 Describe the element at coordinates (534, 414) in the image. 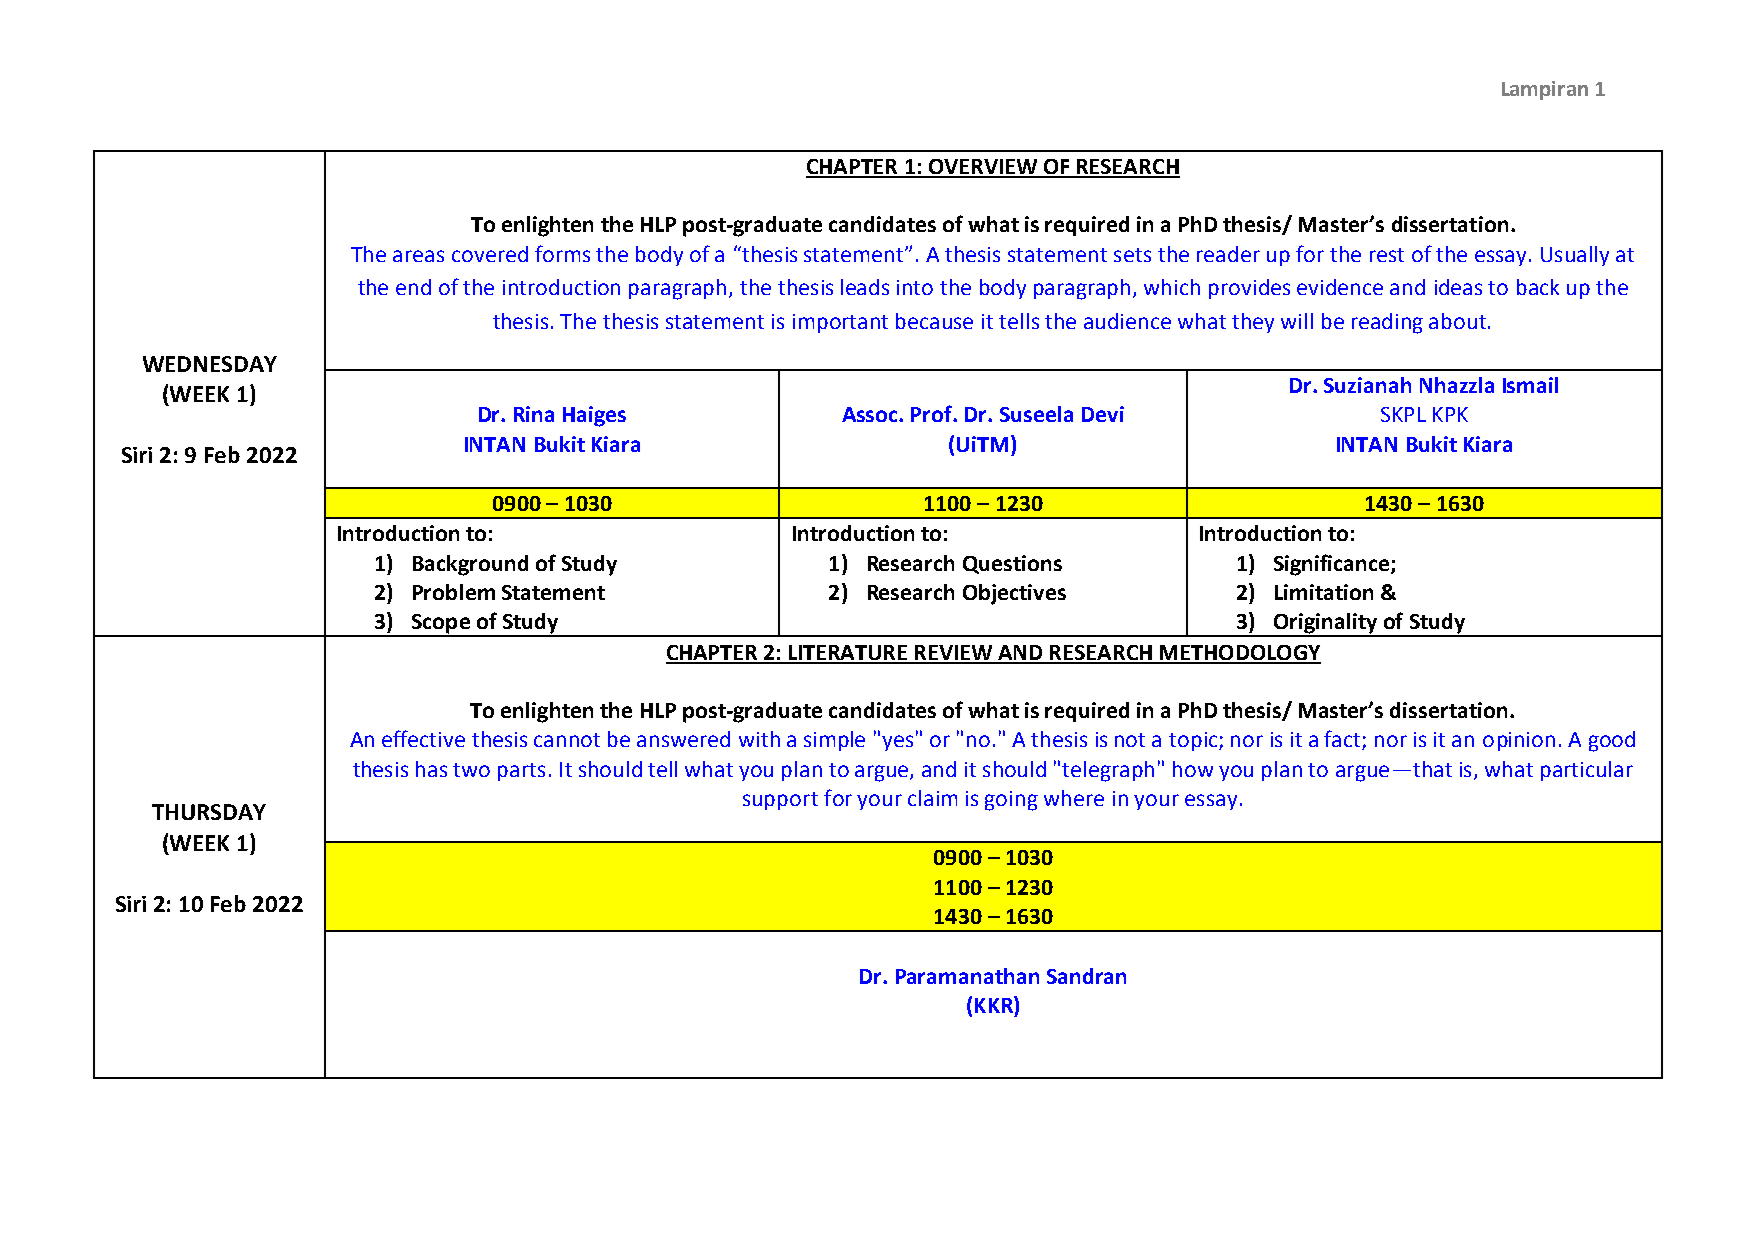

I see `Rina` at that location.
